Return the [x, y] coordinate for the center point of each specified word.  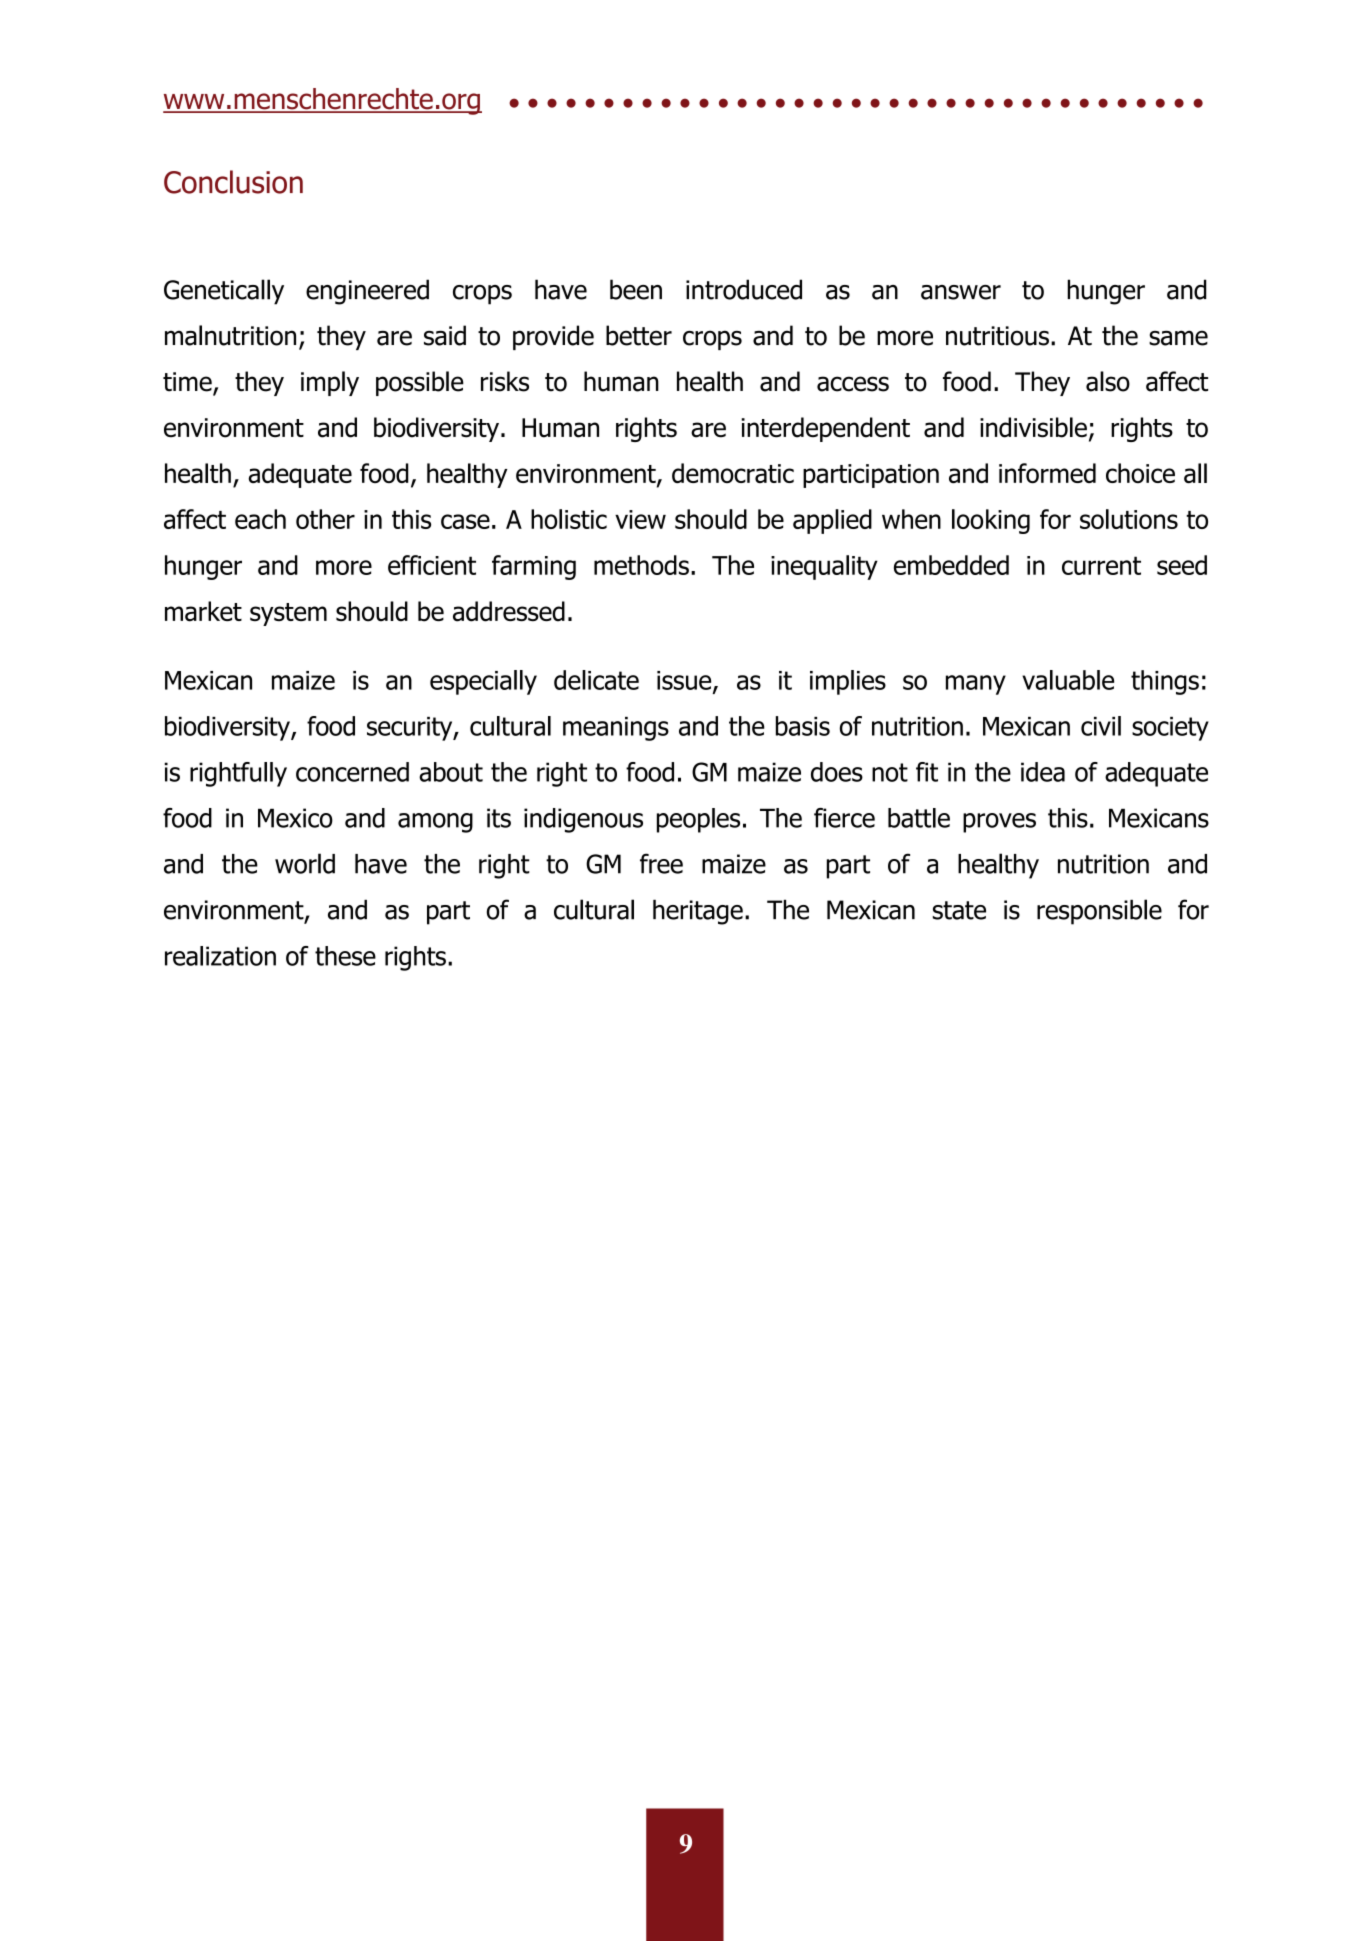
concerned [352, 772]
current [1101, 565]
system [288, 614]
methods [641, 565]
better [639, 335]
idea [1043, 772]
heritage [698, 912]
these [345, 956]
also [1108, 381]
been [636, 289]
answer [961, 292]
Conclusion [233, 182]
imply [330, 383]
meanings [616, 729]
